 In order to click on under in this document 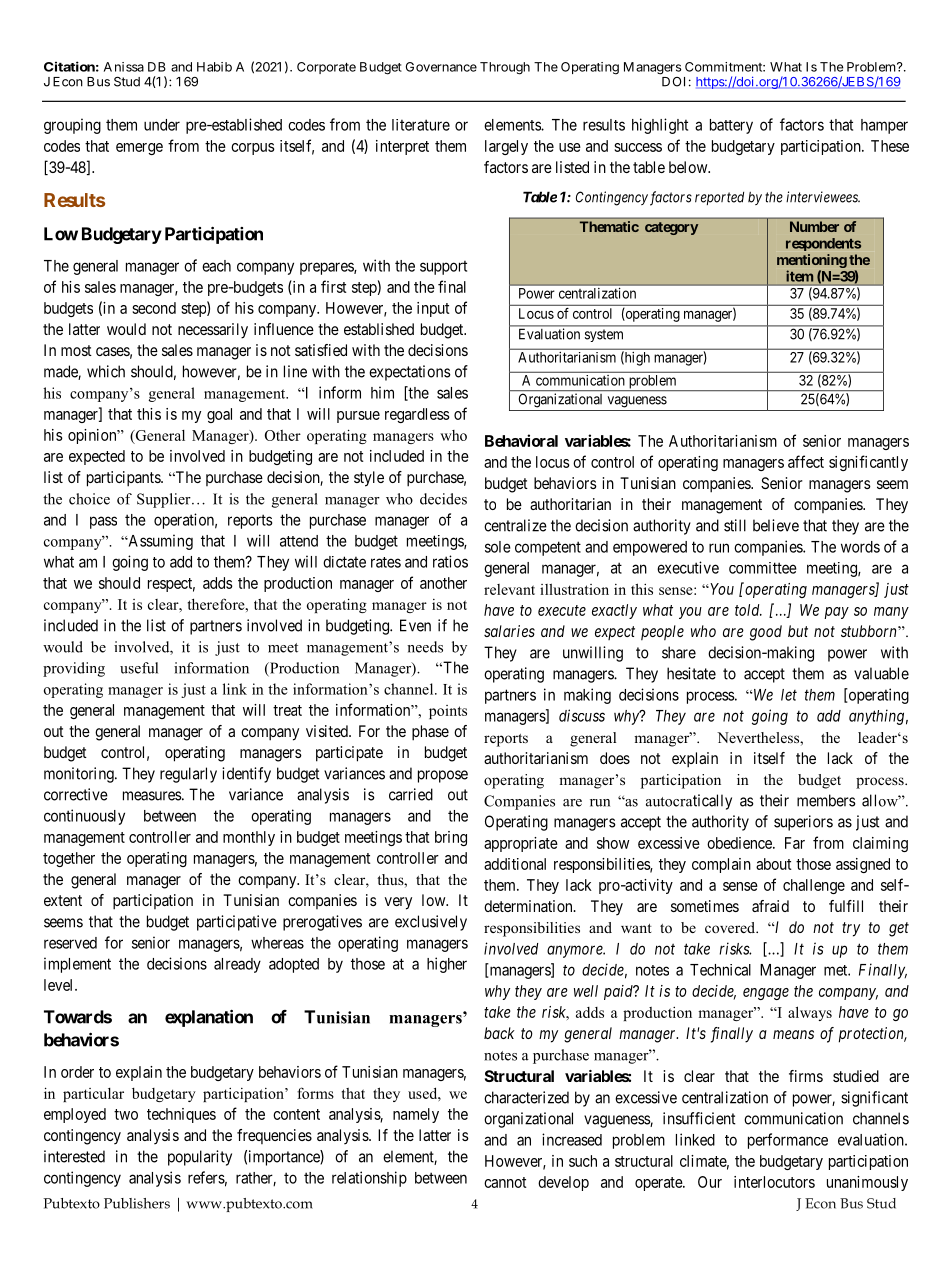, I will do `click(162, 125)`.
